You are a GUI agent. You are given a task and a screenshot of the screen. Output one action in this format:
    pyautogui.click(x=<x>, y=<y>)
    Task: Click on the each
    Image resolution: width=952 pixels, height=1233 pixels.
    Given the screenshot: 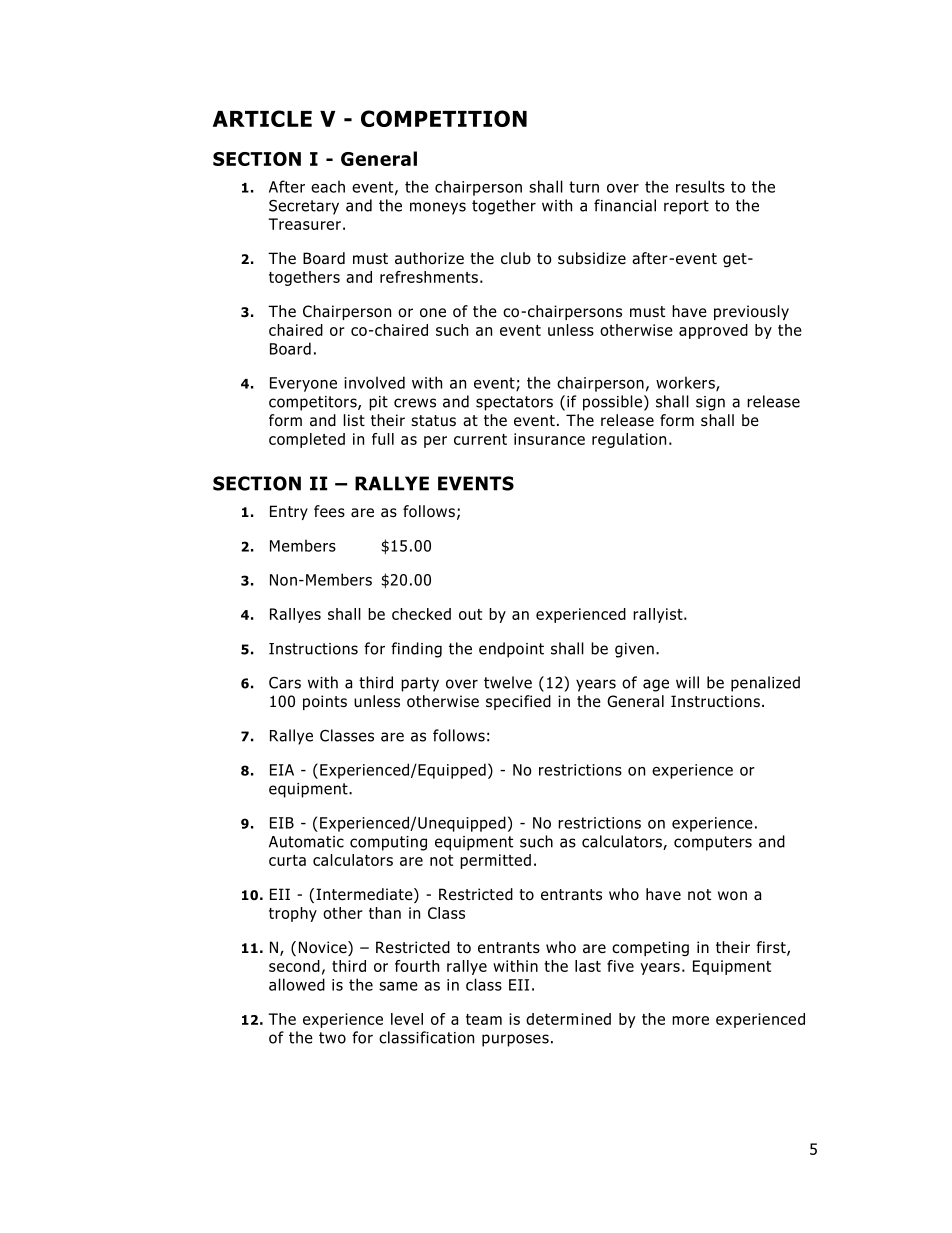 What is the action you would take?
    pyautogui.click(x=328, y=186)
